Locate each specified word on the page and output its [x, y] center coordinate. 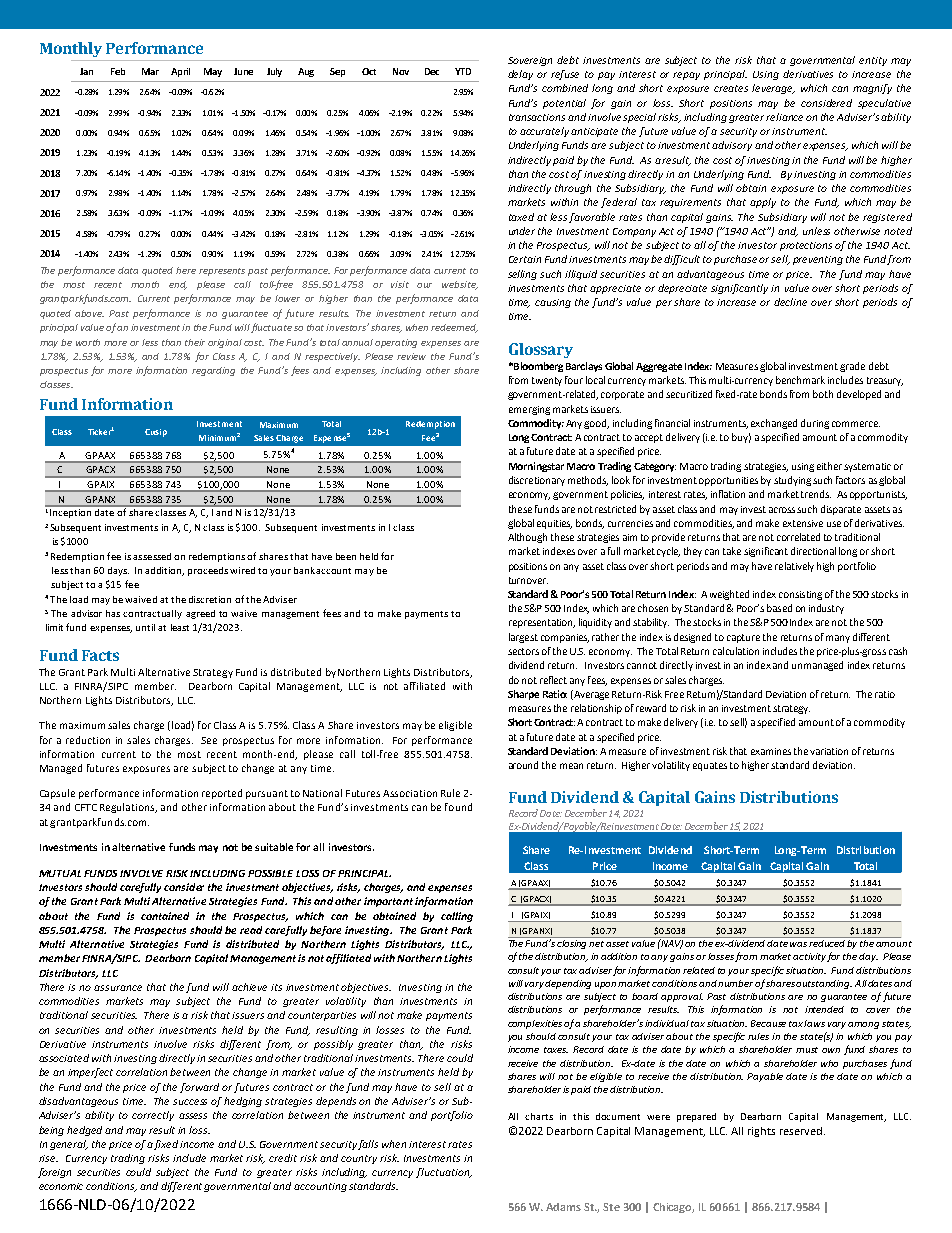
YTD [463, 71]
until [145, 627]
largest [523, 638]
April [180, 72]
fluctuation [444, 1173]
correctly [153, 1116]
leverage [773, 89]
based [779, 608]
